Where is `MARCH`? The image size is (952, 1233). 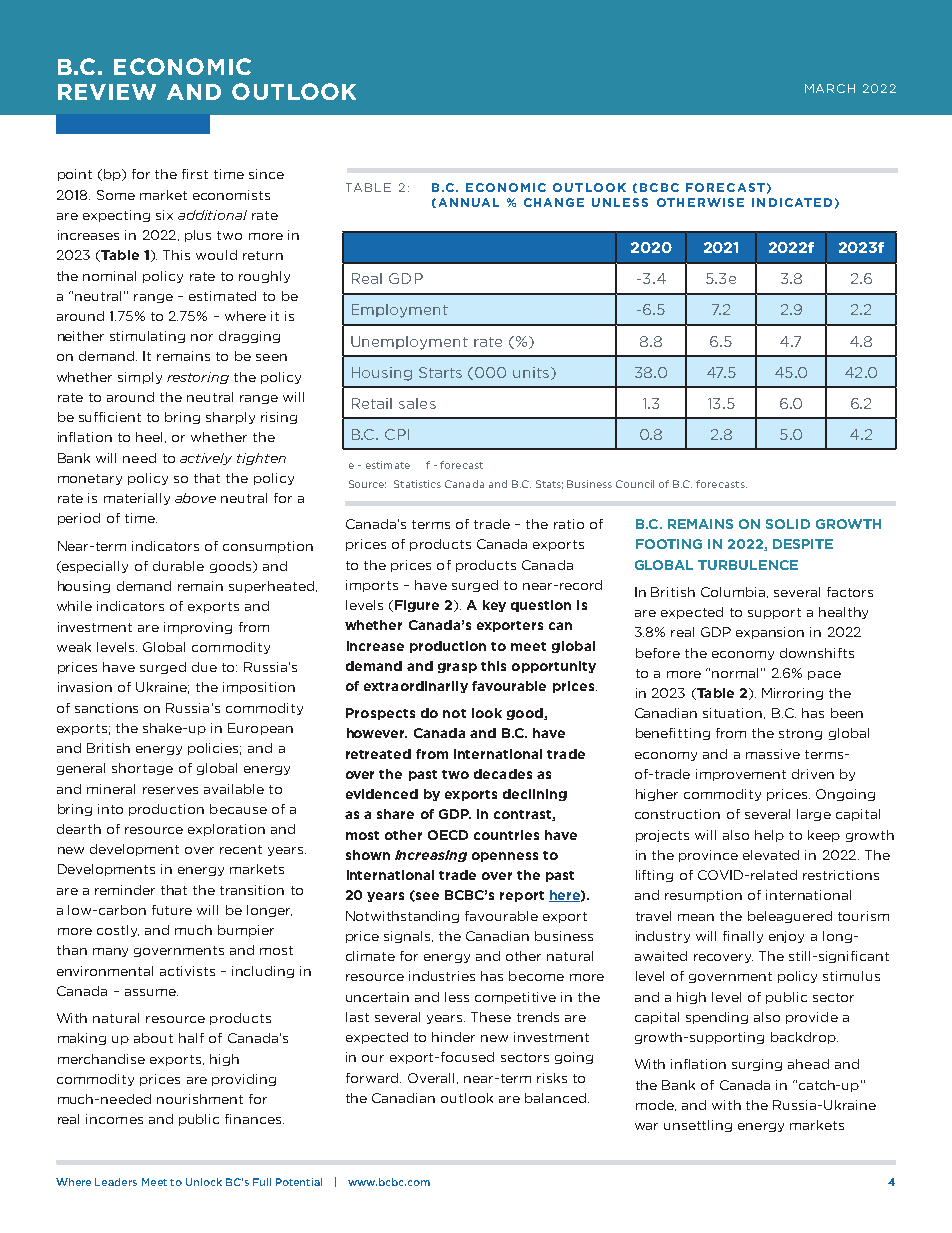 MARCH is located at coordinates (830, 88).
